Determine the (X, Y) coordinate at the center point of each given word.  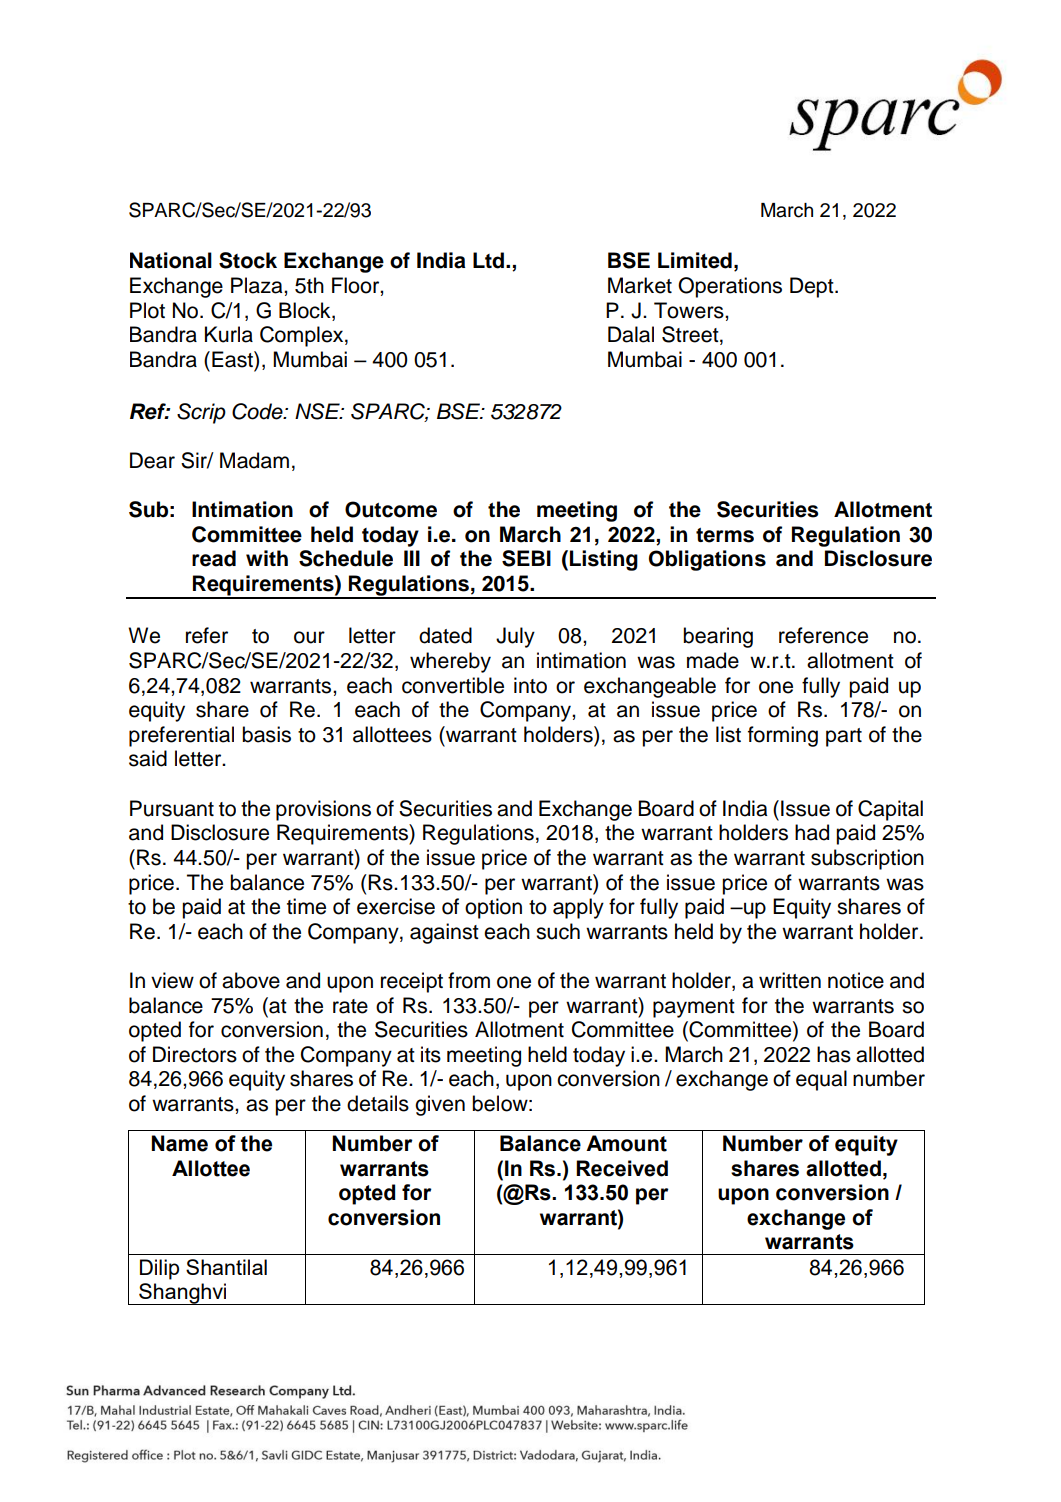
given (440, 1105)
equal (821, 1080)
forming (783, 736)
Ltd (490, 260)
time (306, 906)
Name (180, 1143)
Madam (254, 460)
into (530, 685)
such (558, 931)
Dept (813, 287)
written (790, 980)
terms (725, 535)
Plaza (258, 285)
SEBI (526, 558)
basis (266, 734)
